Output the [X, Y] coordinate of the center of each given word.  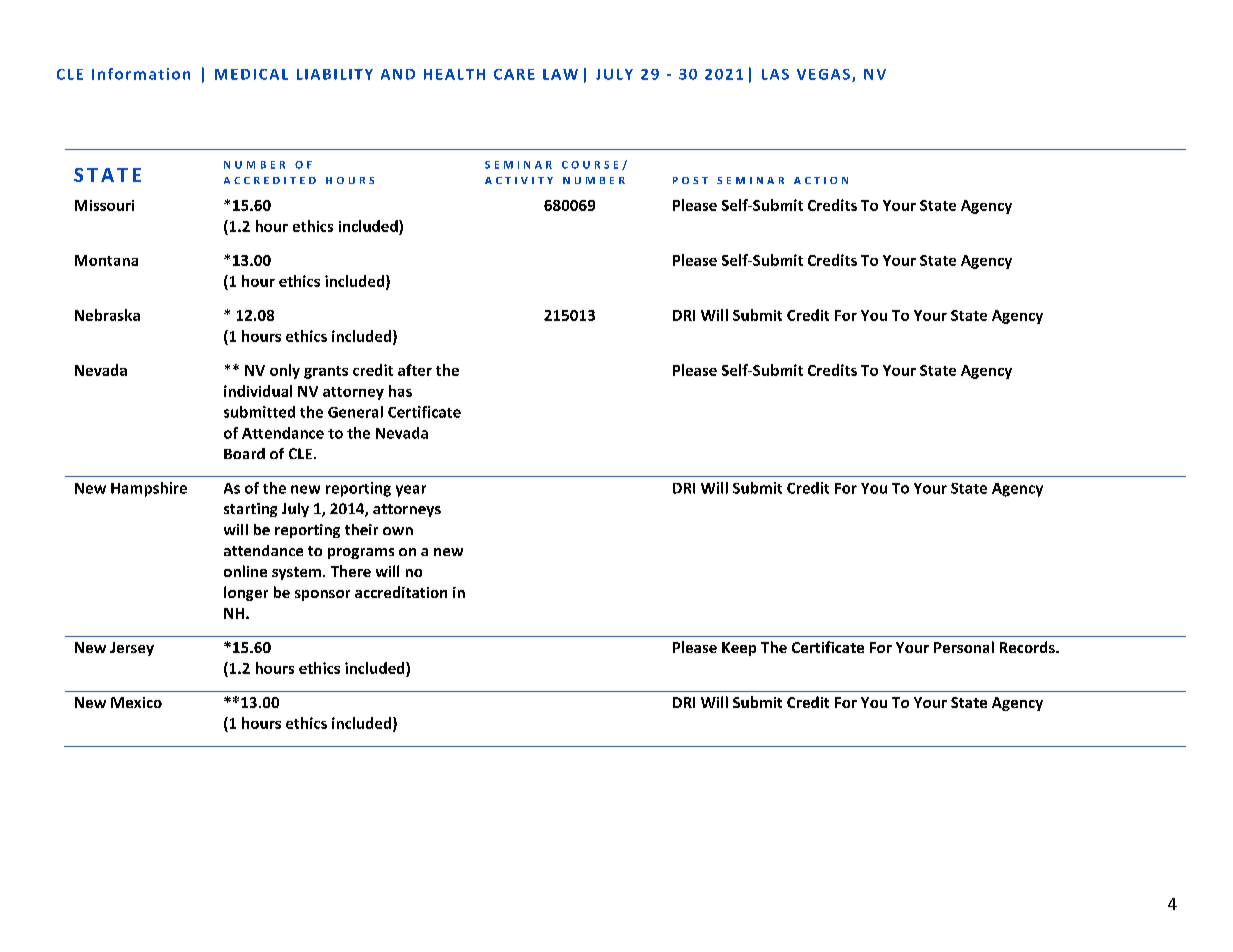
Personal [964, 647]
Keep [739, 649]
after [415, 370]
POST [690, 180]
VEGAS [823, 74]
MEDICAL [251, 74]
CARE [514, 74]
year [411, 491]
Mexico [136, 702]
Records [1028, 647]
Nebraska [107, 315]
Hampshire [149, 489]
